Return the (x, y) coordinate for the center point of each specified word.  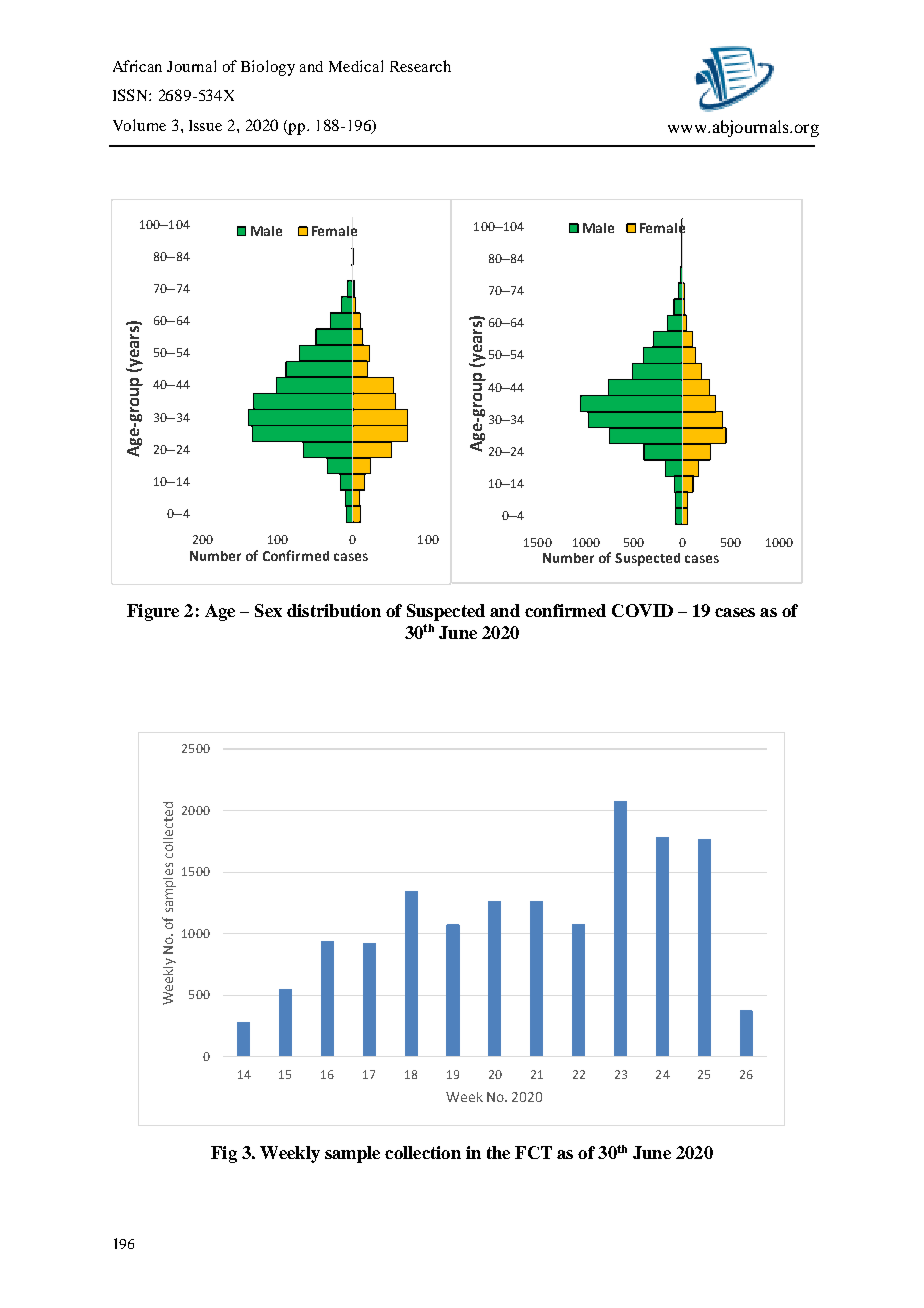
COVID (642, 610)
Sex (268, 610)
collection (423, 1152)
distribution (334, 610)
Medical (356, 66)
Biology (268, 68)
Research (420, 66)
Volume (139, 125)
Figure (153, 612)
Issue (205, 125)
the (498, 1152)
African (137, 66)
